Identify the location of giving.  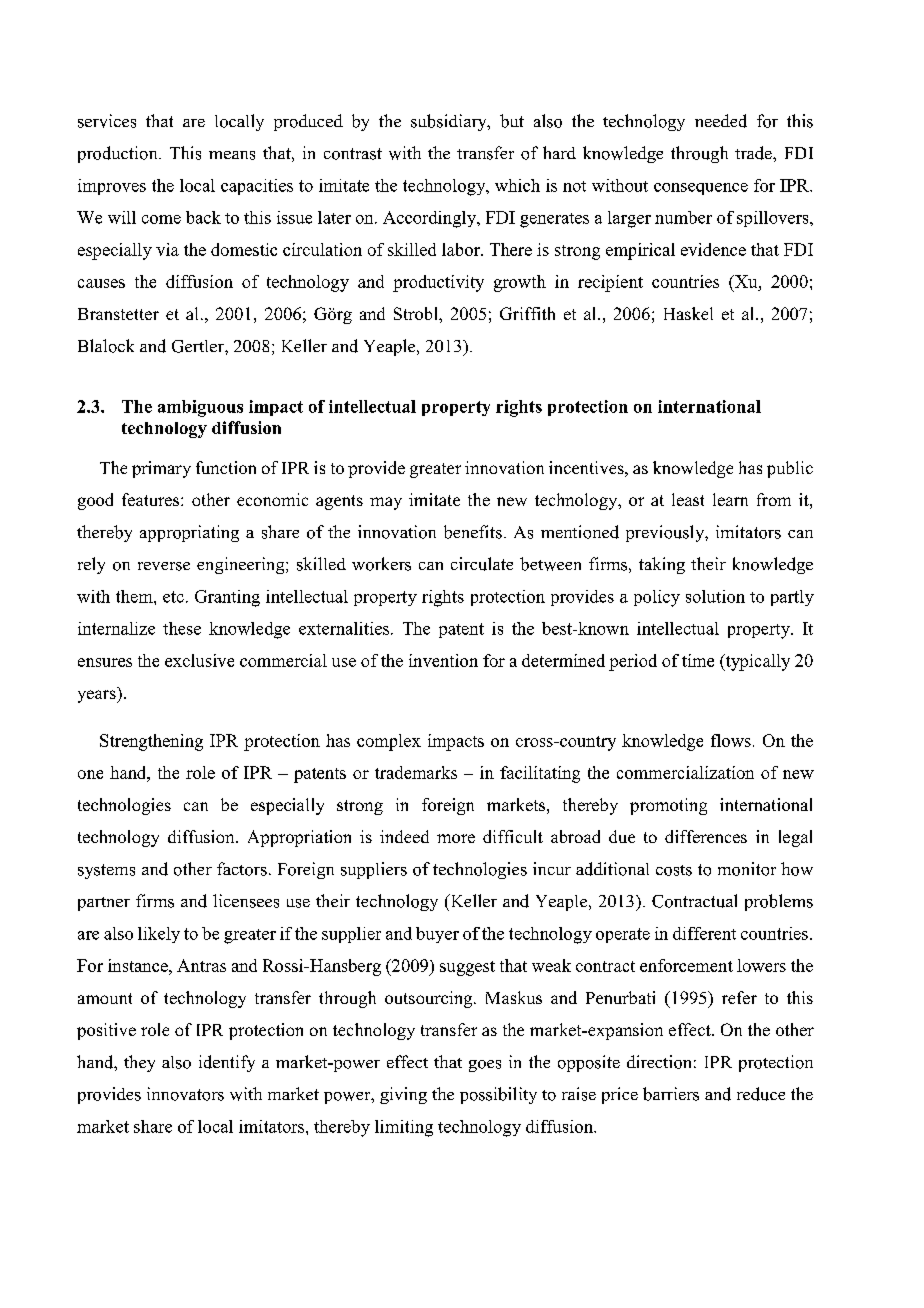
(403, 1095).
